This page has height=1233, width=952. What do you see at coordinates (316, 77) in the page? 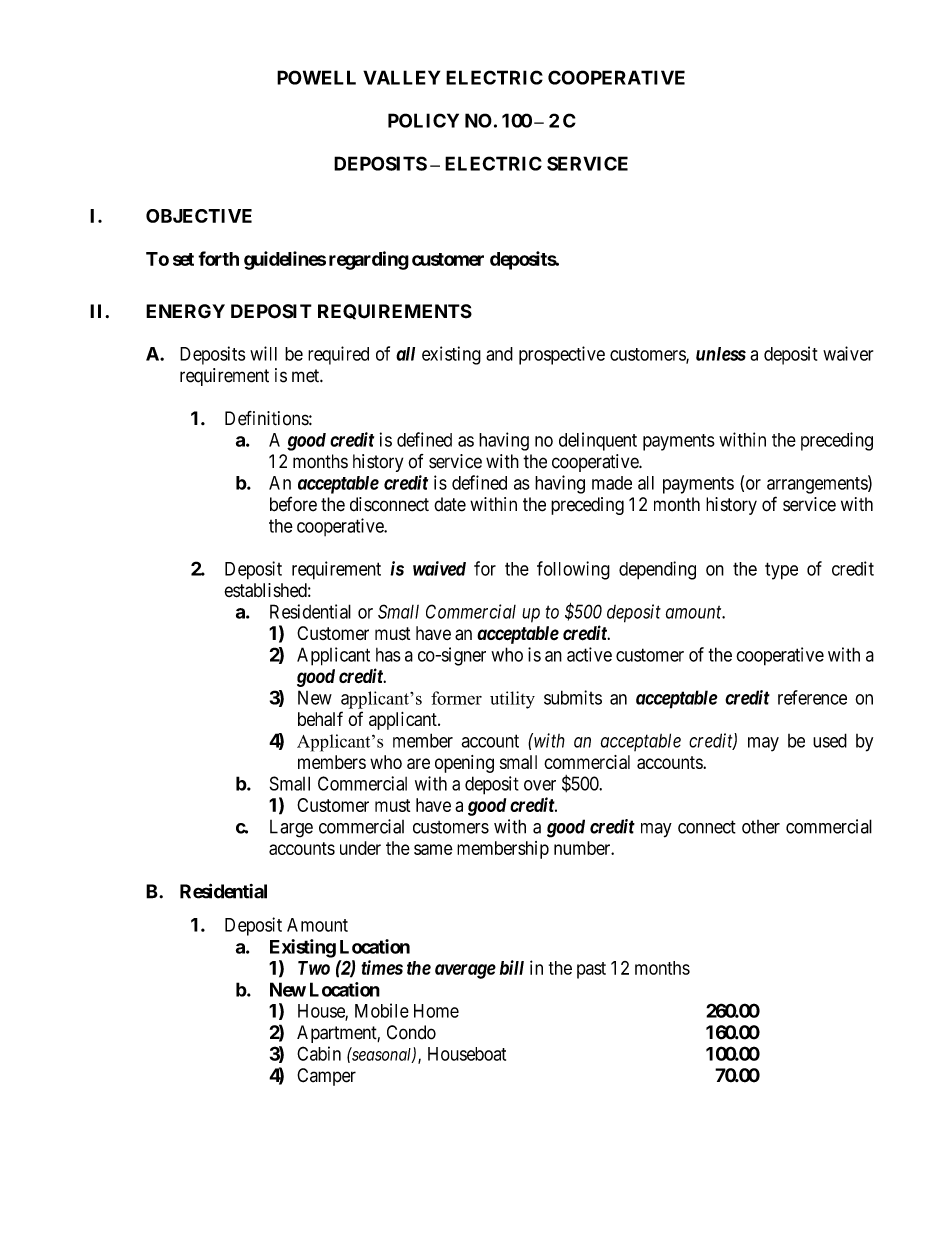
I see `POWELL` at bounding box center [316, 77].
